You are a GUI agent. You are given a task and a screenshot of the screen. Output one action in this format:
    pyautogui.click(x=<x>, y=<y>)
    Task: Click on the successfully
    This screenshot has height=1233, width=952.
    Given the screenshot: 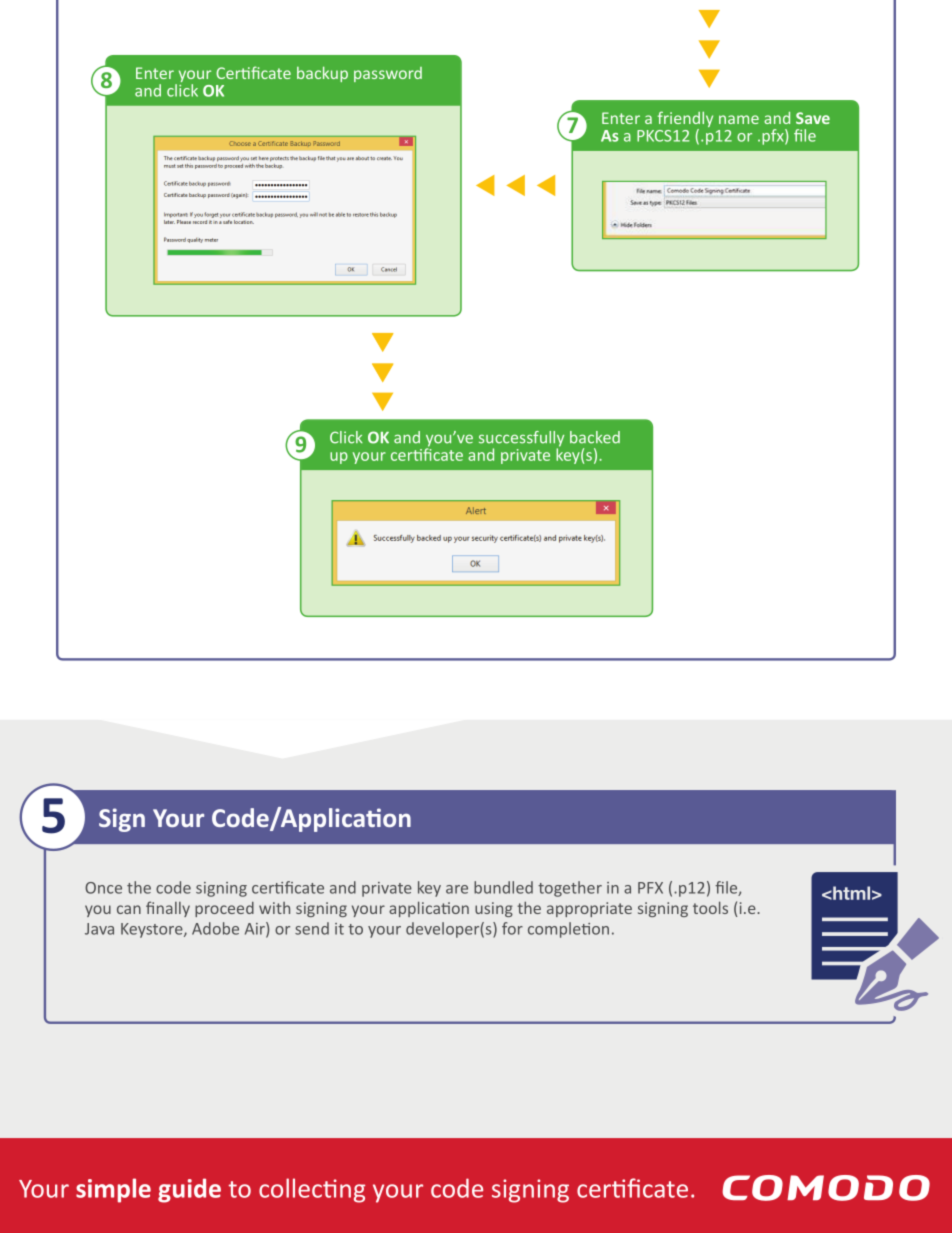 What is the action you would take?
    pyautogui.click(x=521, y=440)
